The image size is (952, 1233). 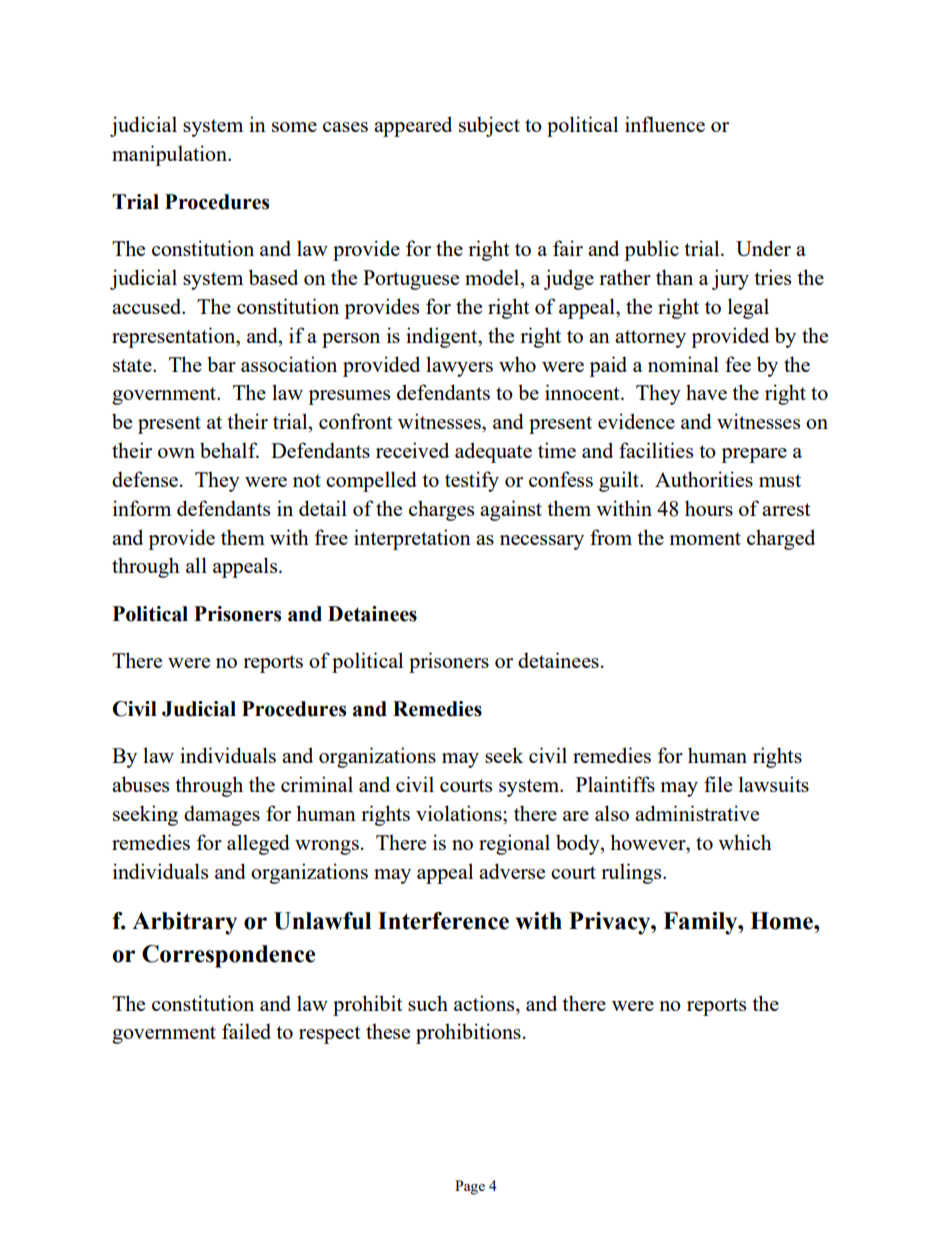 What do you see at coordinates (665, 124) in the document?
I see `influence` at bounding box center [665, 124].
